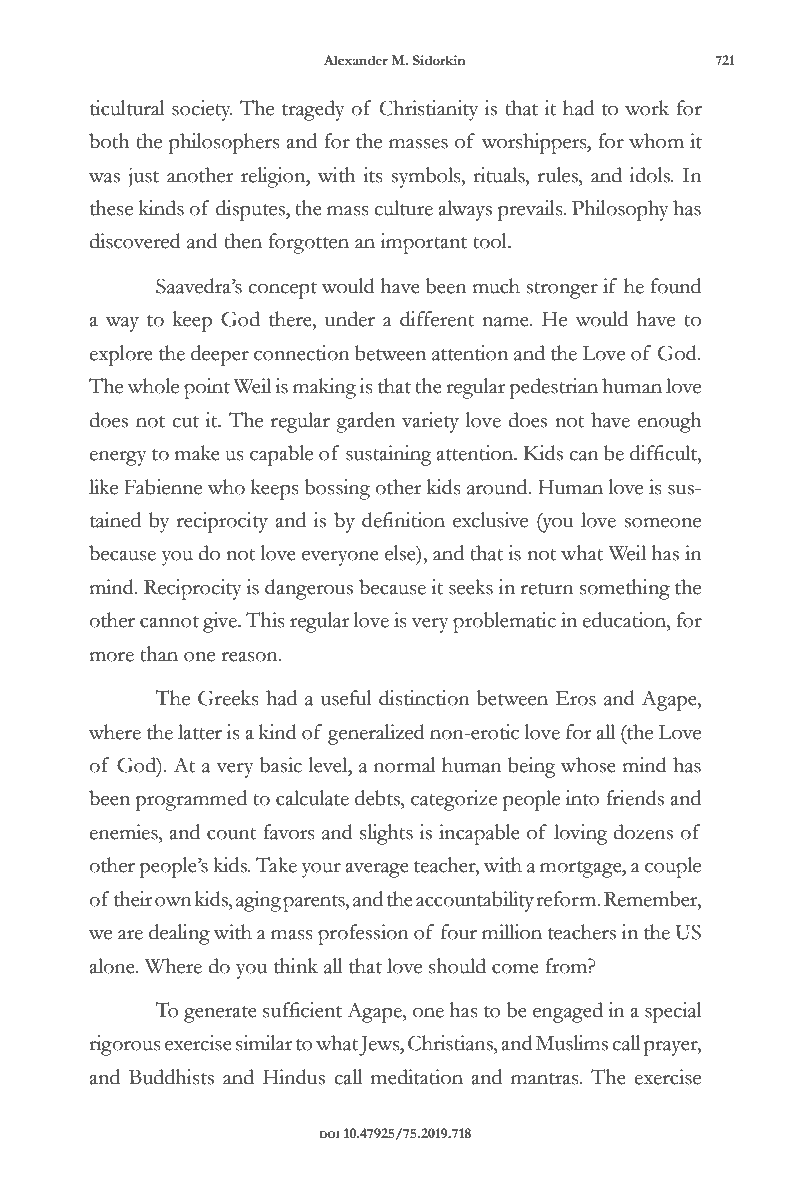  I want to click on society, so click(202, 110).
